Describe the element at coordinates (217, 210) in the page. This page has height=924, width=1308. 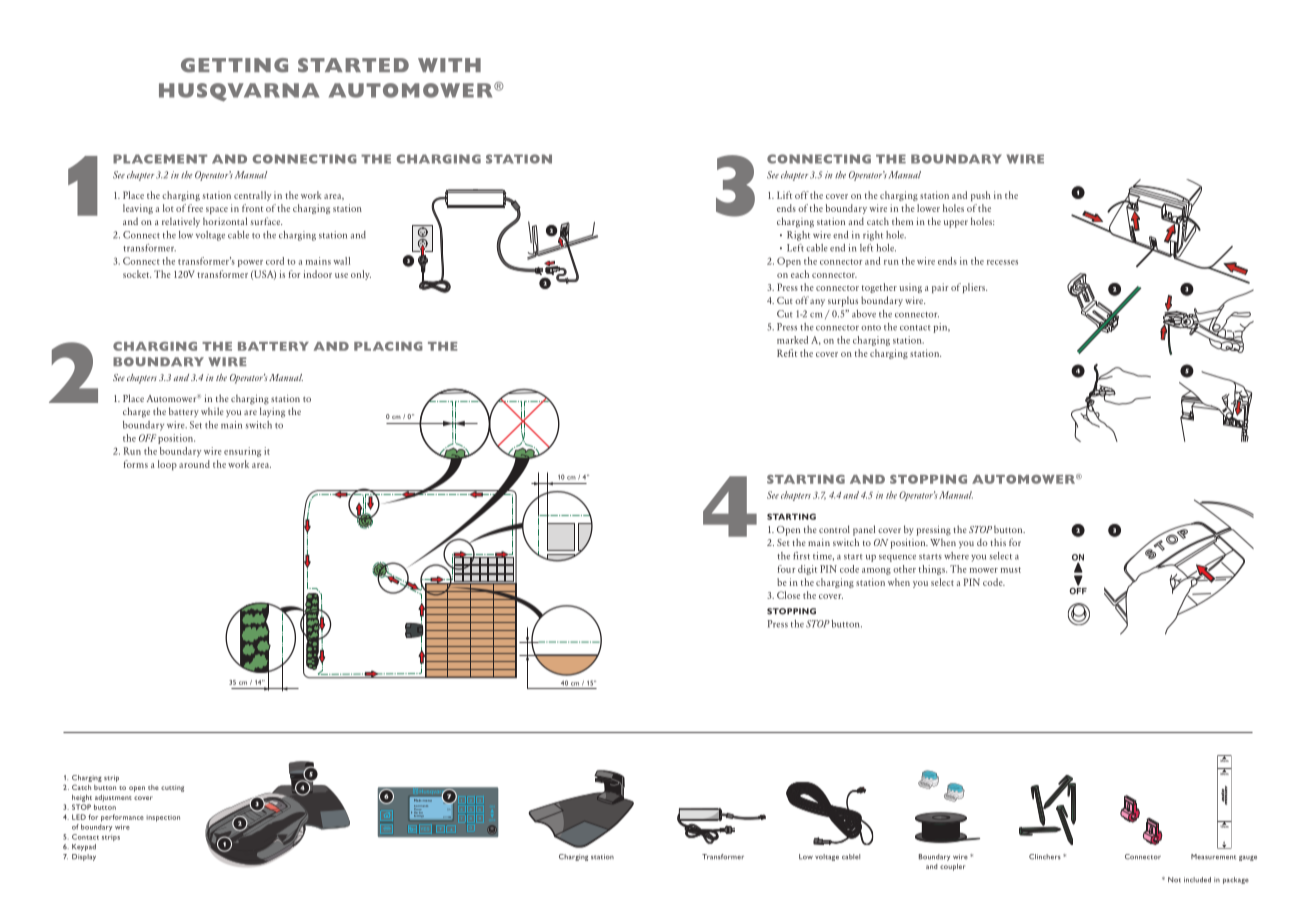
I see `space` at that location.
